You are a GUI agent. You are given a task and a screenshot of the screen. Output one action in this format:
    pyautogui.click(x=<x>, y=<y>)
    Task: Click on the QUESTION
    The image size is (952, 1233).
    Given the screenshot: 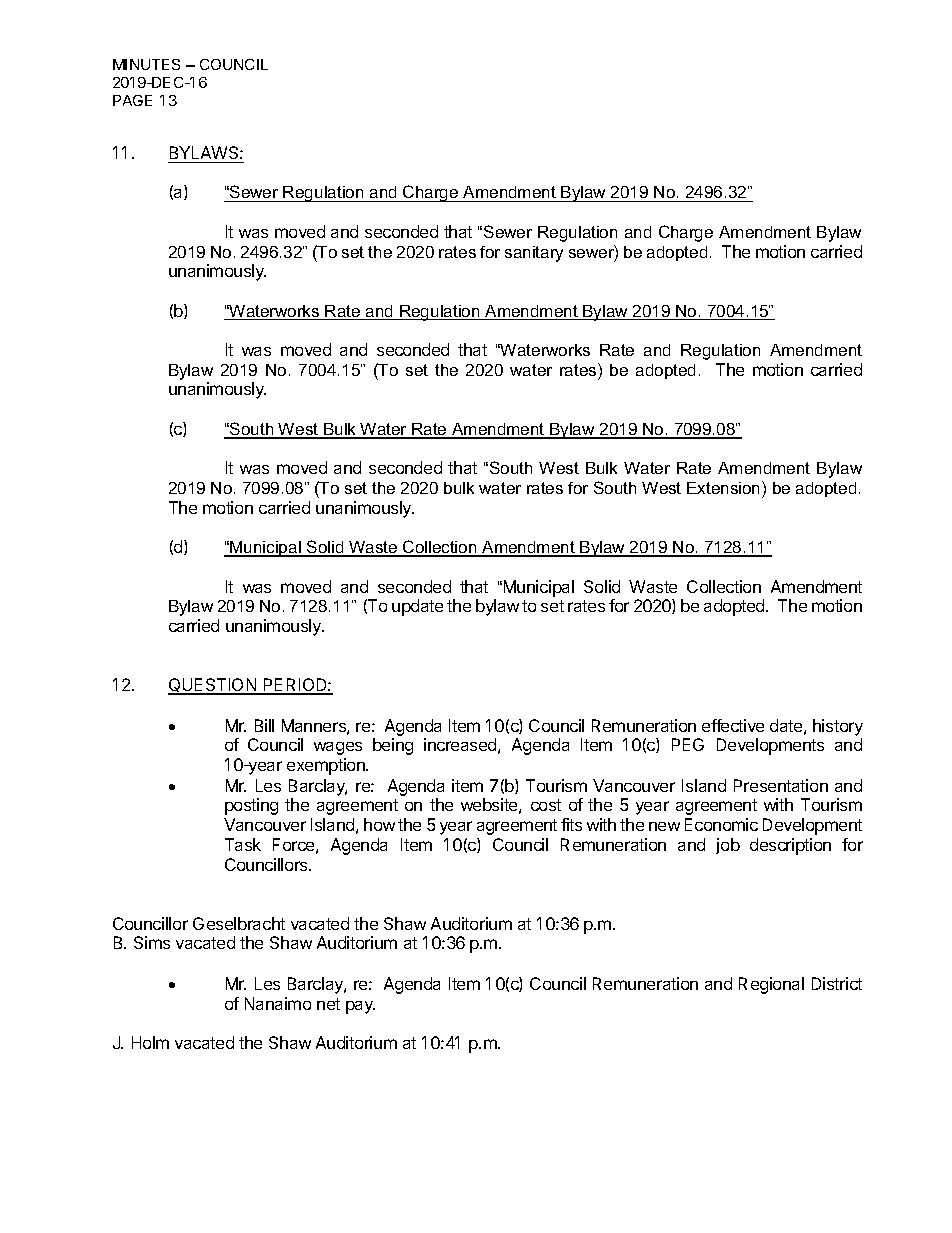 What is the action you would take?
    pyautogui.click(x=213, y=686)
